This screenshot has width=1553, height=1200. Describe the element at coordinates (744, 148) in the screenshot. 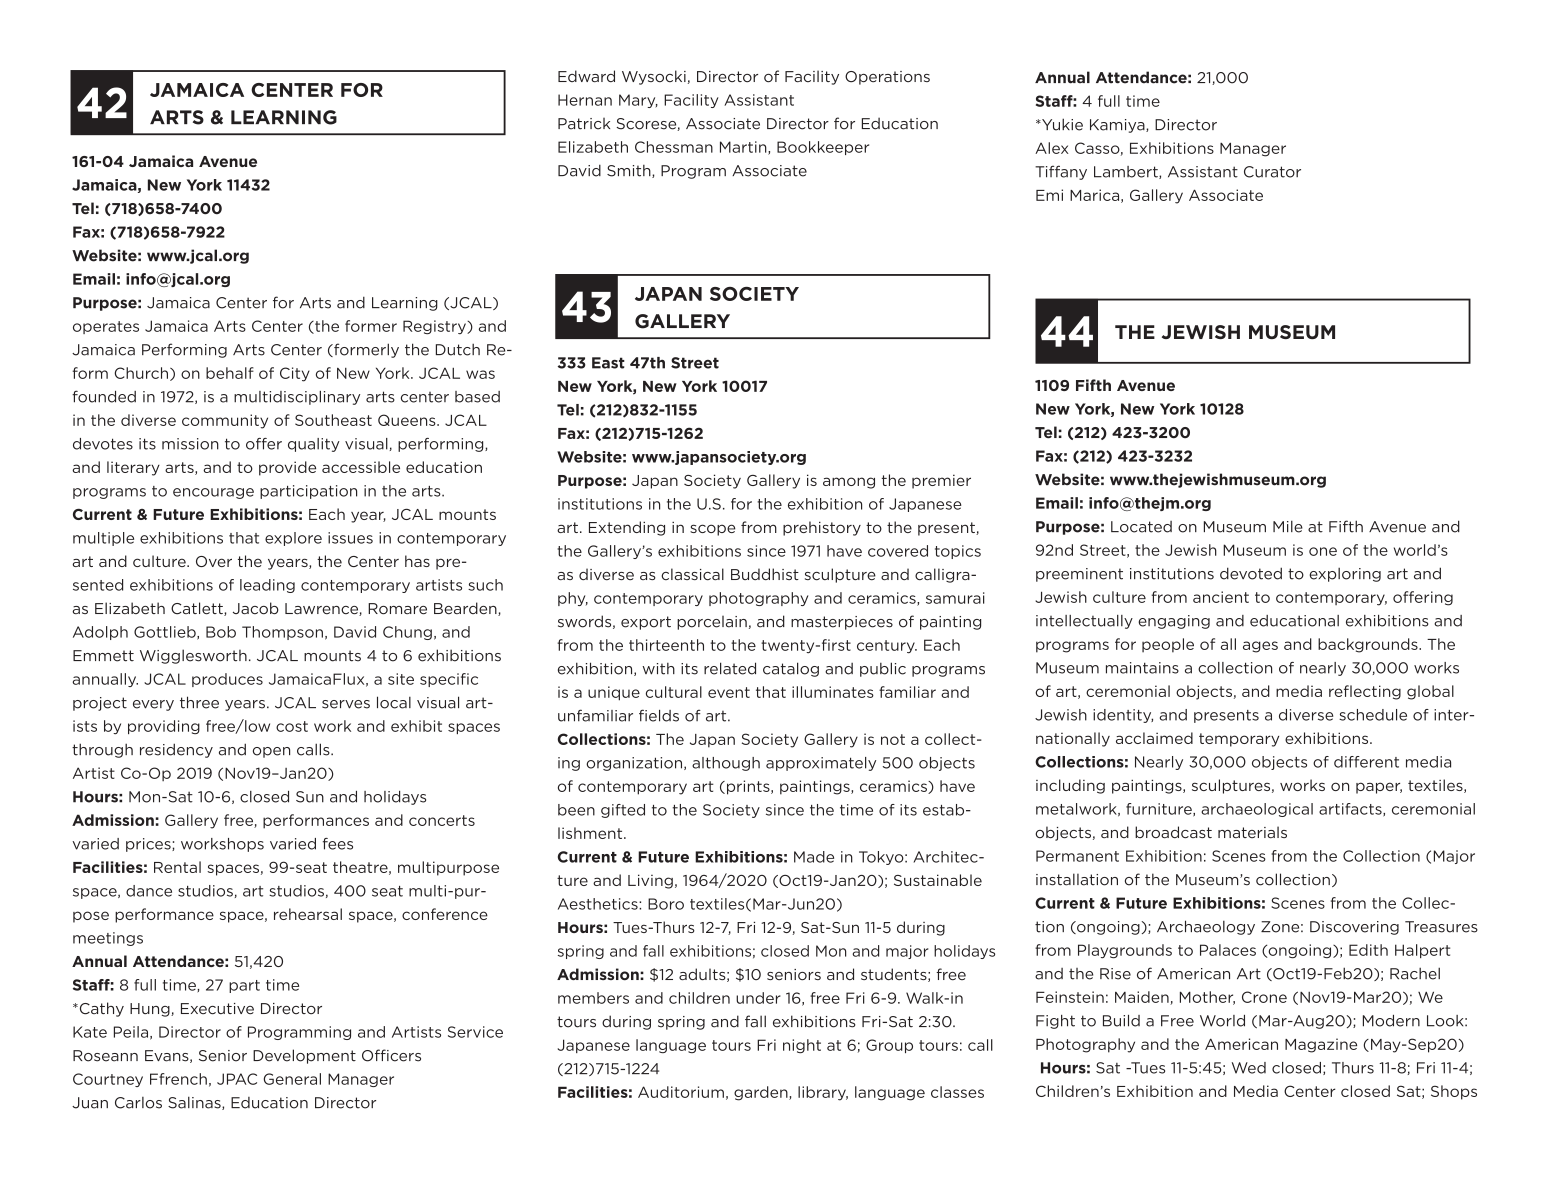

I see `Martin` at that location.
